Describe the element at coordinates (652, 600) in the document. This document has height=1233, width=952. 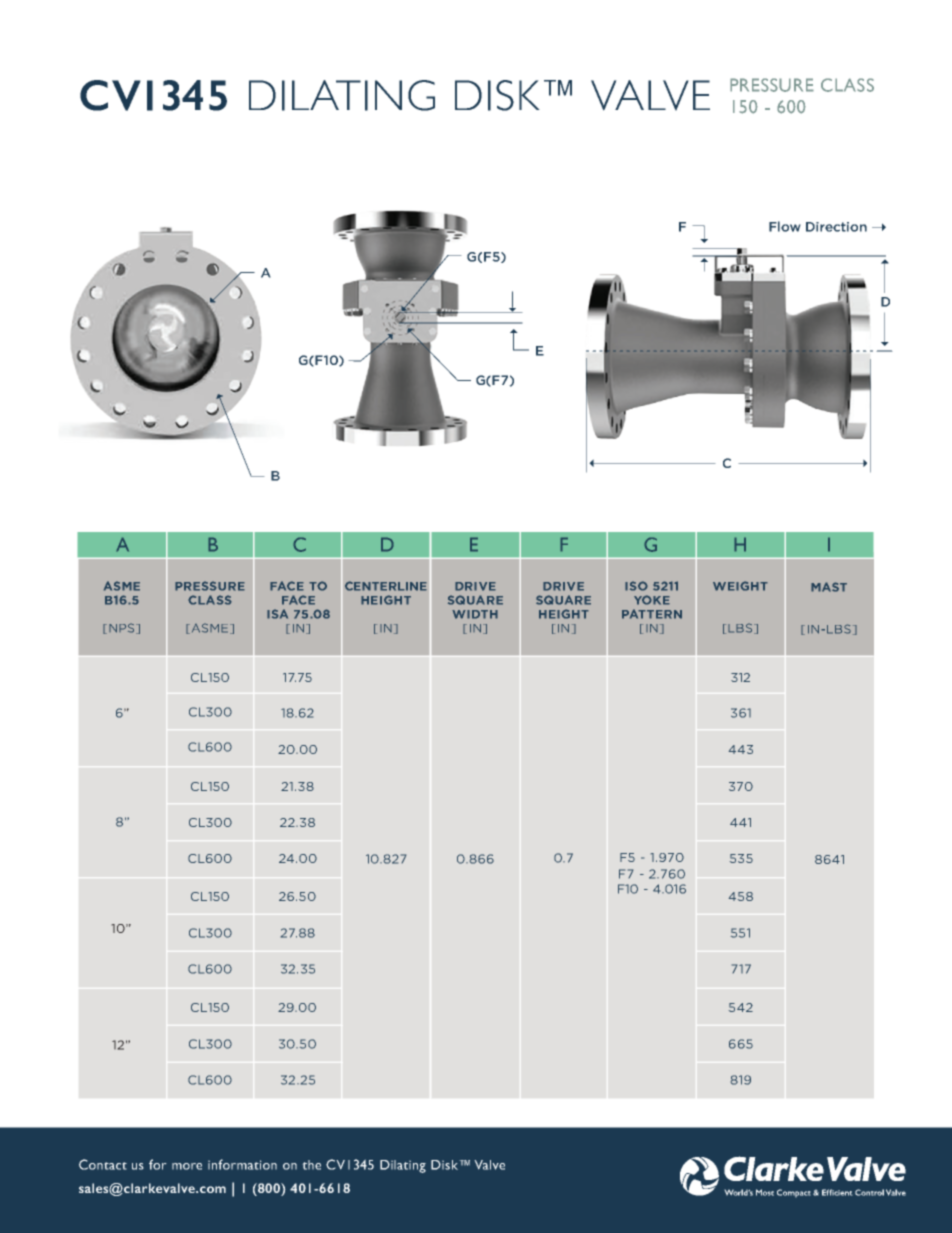
I see `YOKE` at that location.
